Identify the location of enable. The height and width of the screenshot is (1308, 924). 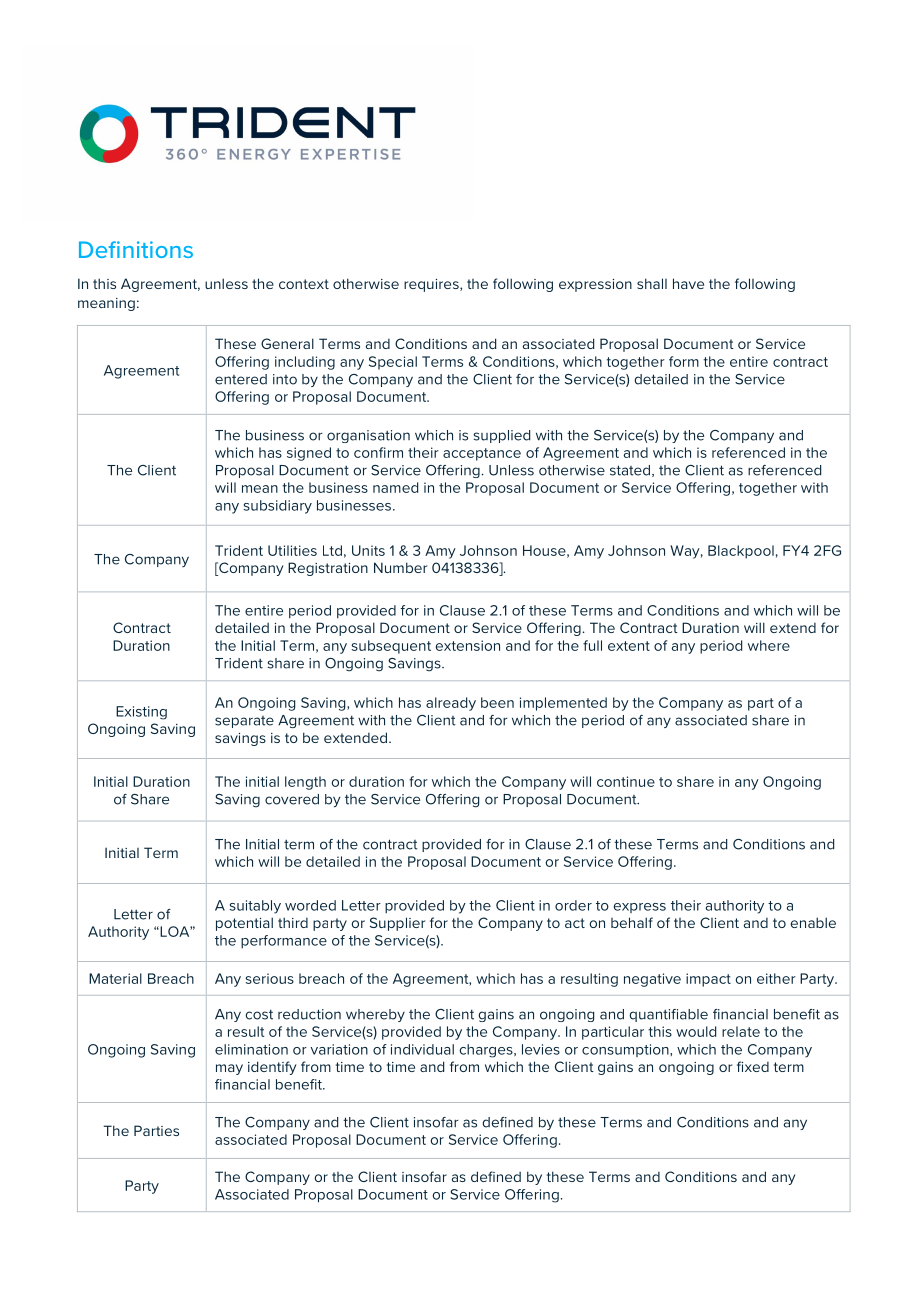
(813, 922).
